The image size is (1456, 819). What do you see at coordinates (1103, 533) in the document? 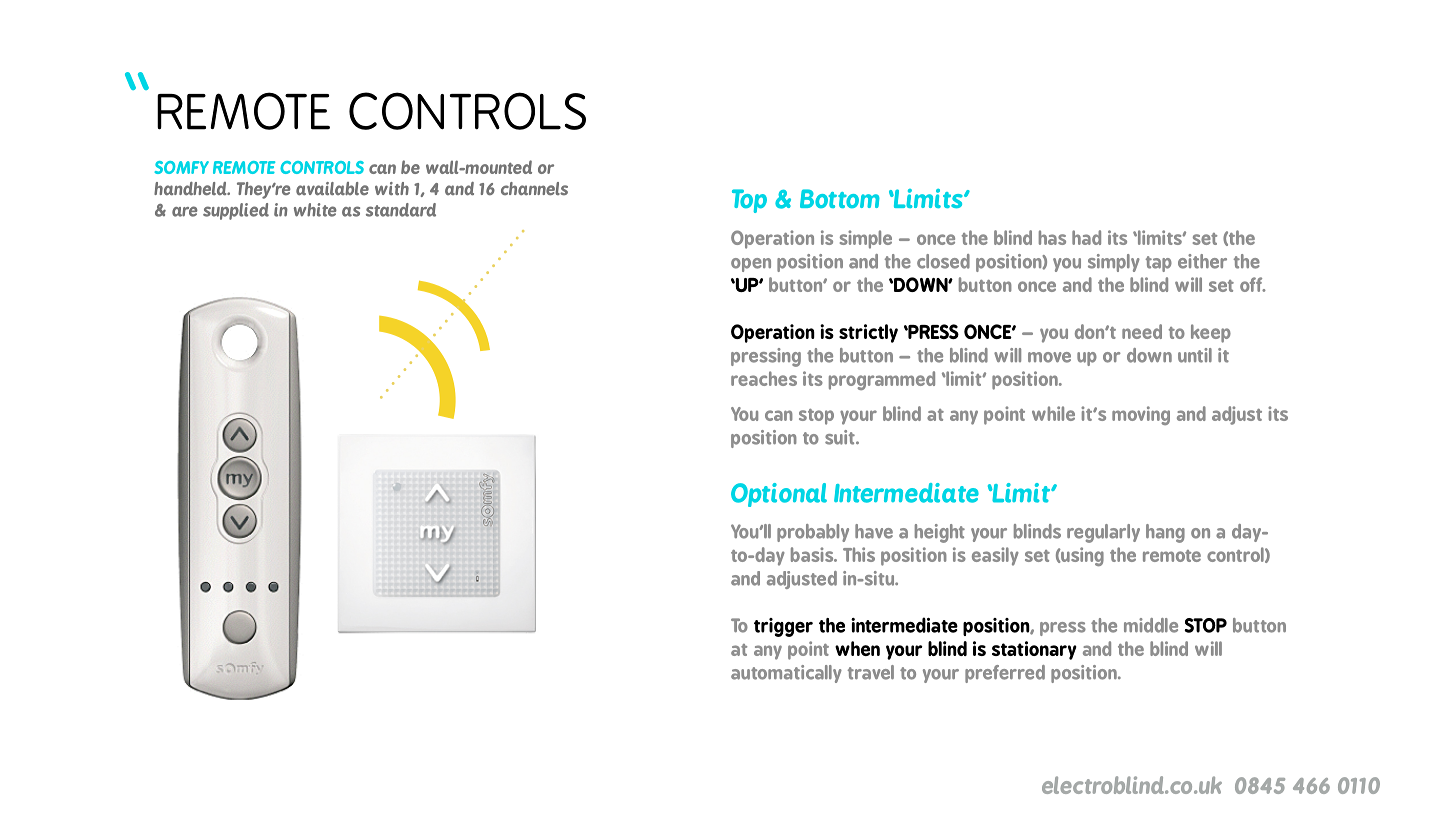
I see `regularly` at bounding box center [1103, 533].
